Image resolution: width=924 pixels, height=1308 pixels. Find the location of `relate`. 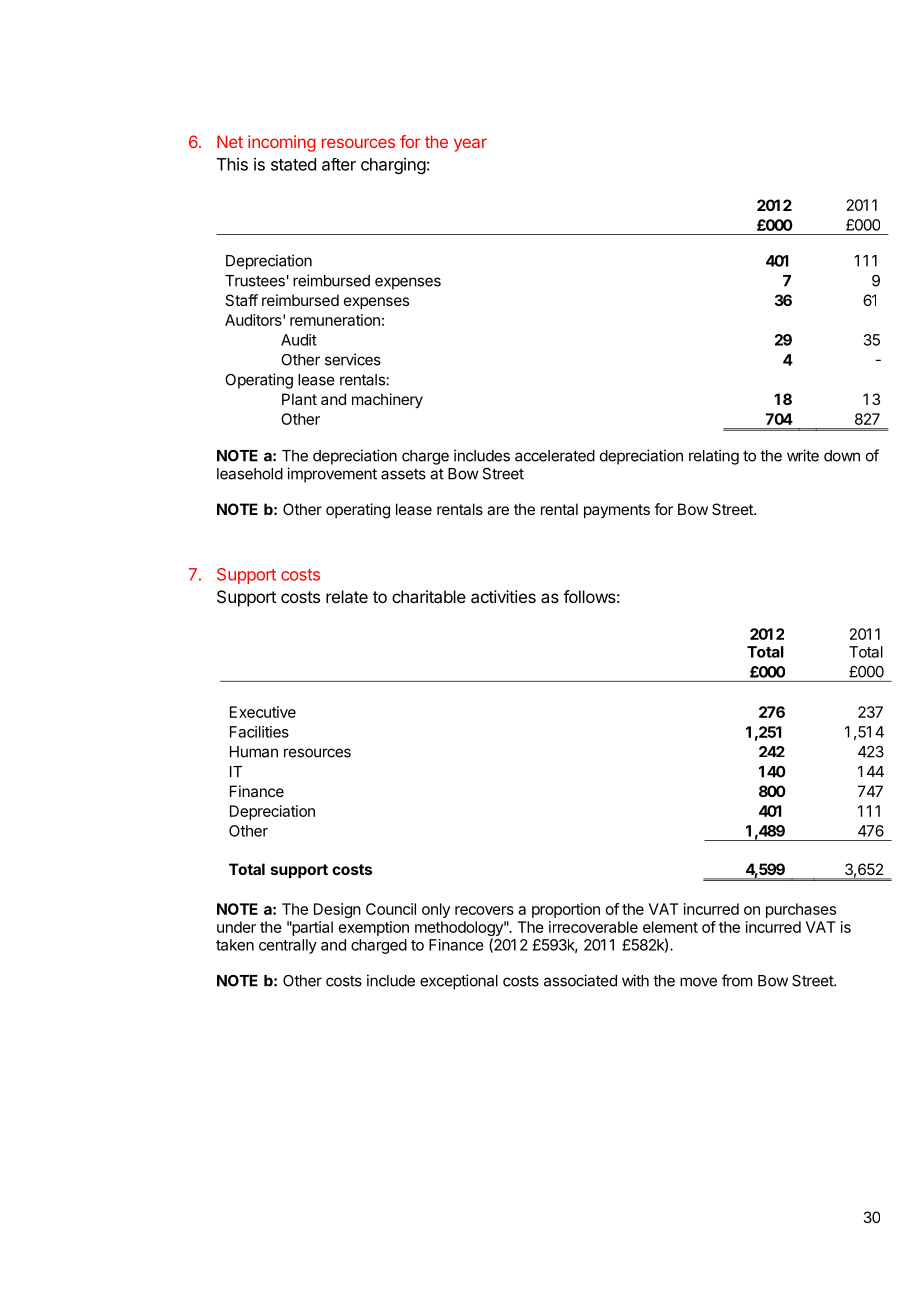

relate is located at coordinates (347, 596).
